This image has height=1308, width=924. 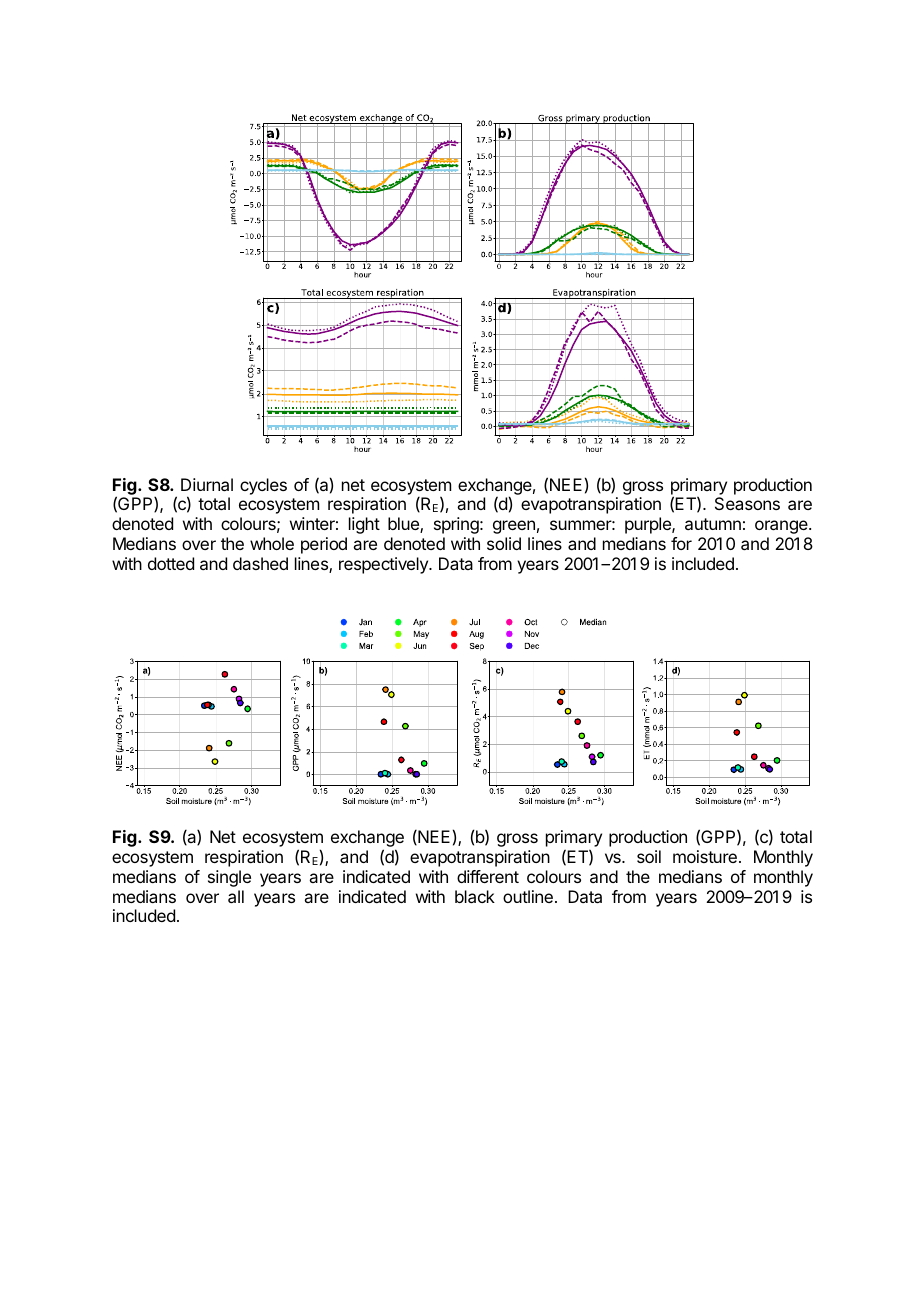 What do you see at coordinates (488, 876) in the image?
I see `different` at bounding box center [488, 876].
